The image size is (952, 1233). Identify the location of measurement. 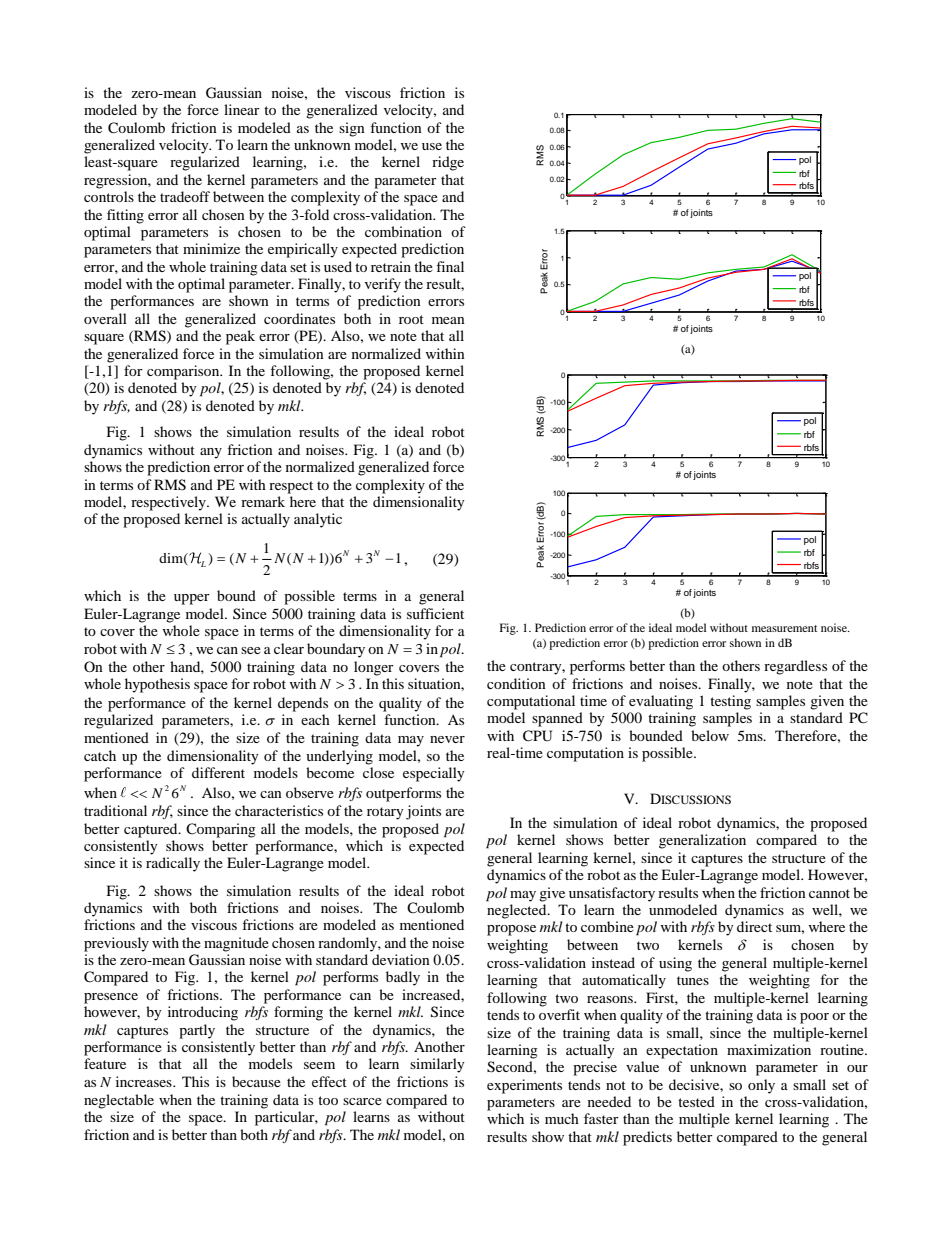
(785, 628).
